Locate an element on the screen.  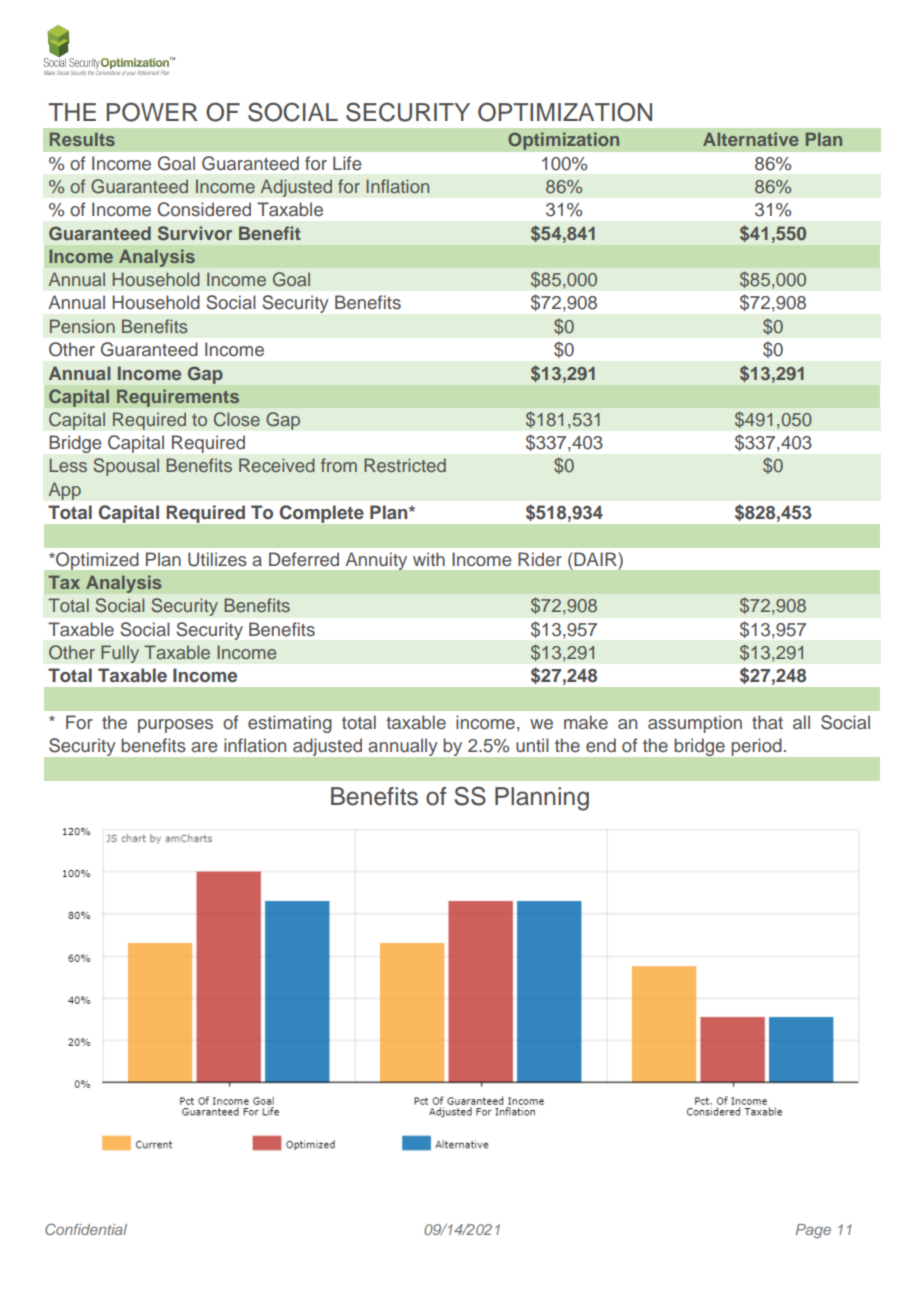
Rider is located at coordinates (540, 559).
